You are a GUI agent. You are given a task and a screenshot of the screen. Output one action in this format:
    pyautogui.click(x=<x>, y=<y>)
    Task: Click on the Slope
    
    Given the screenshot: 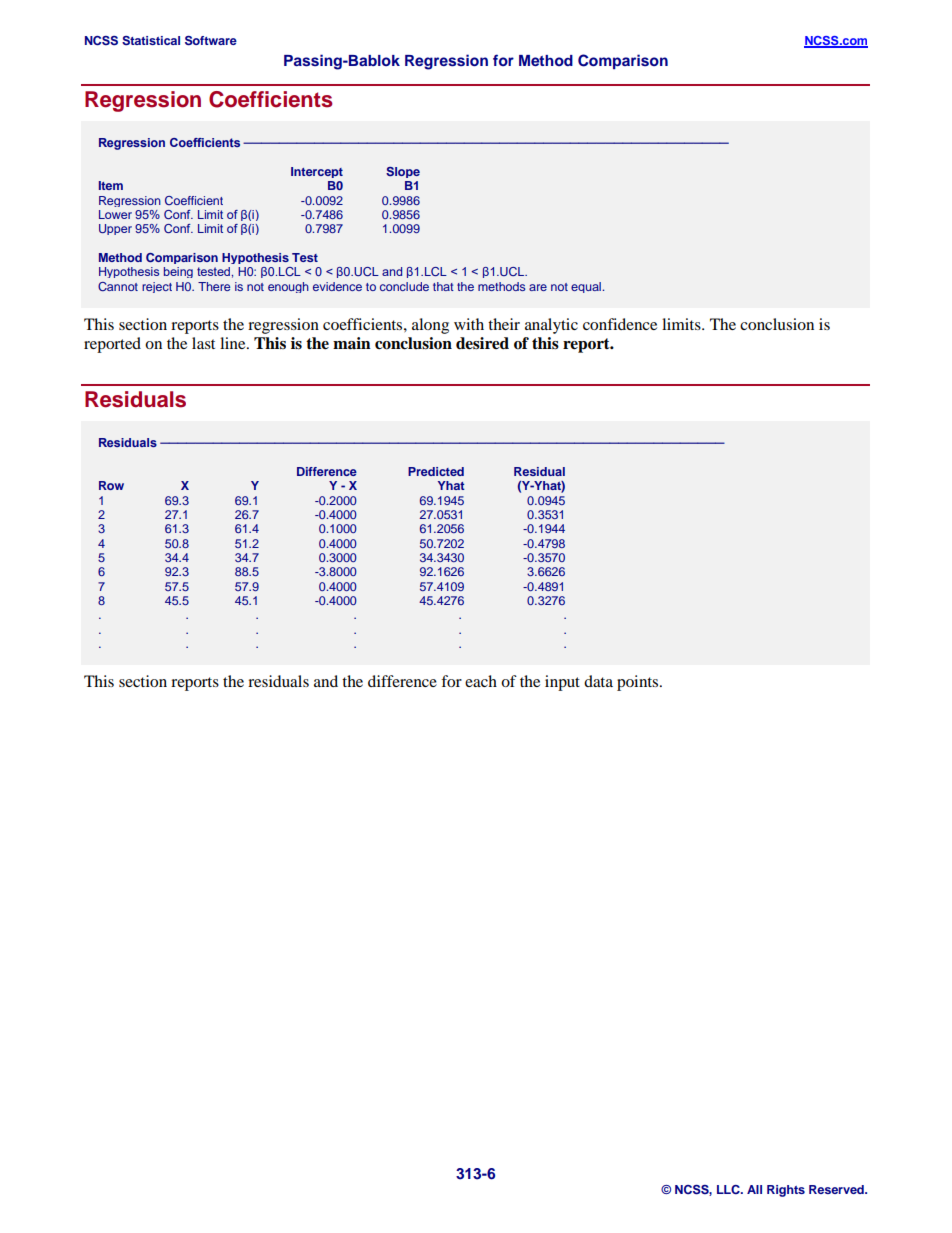 What is the action you would take?
    pyautogui.click(x=403, y=172)
